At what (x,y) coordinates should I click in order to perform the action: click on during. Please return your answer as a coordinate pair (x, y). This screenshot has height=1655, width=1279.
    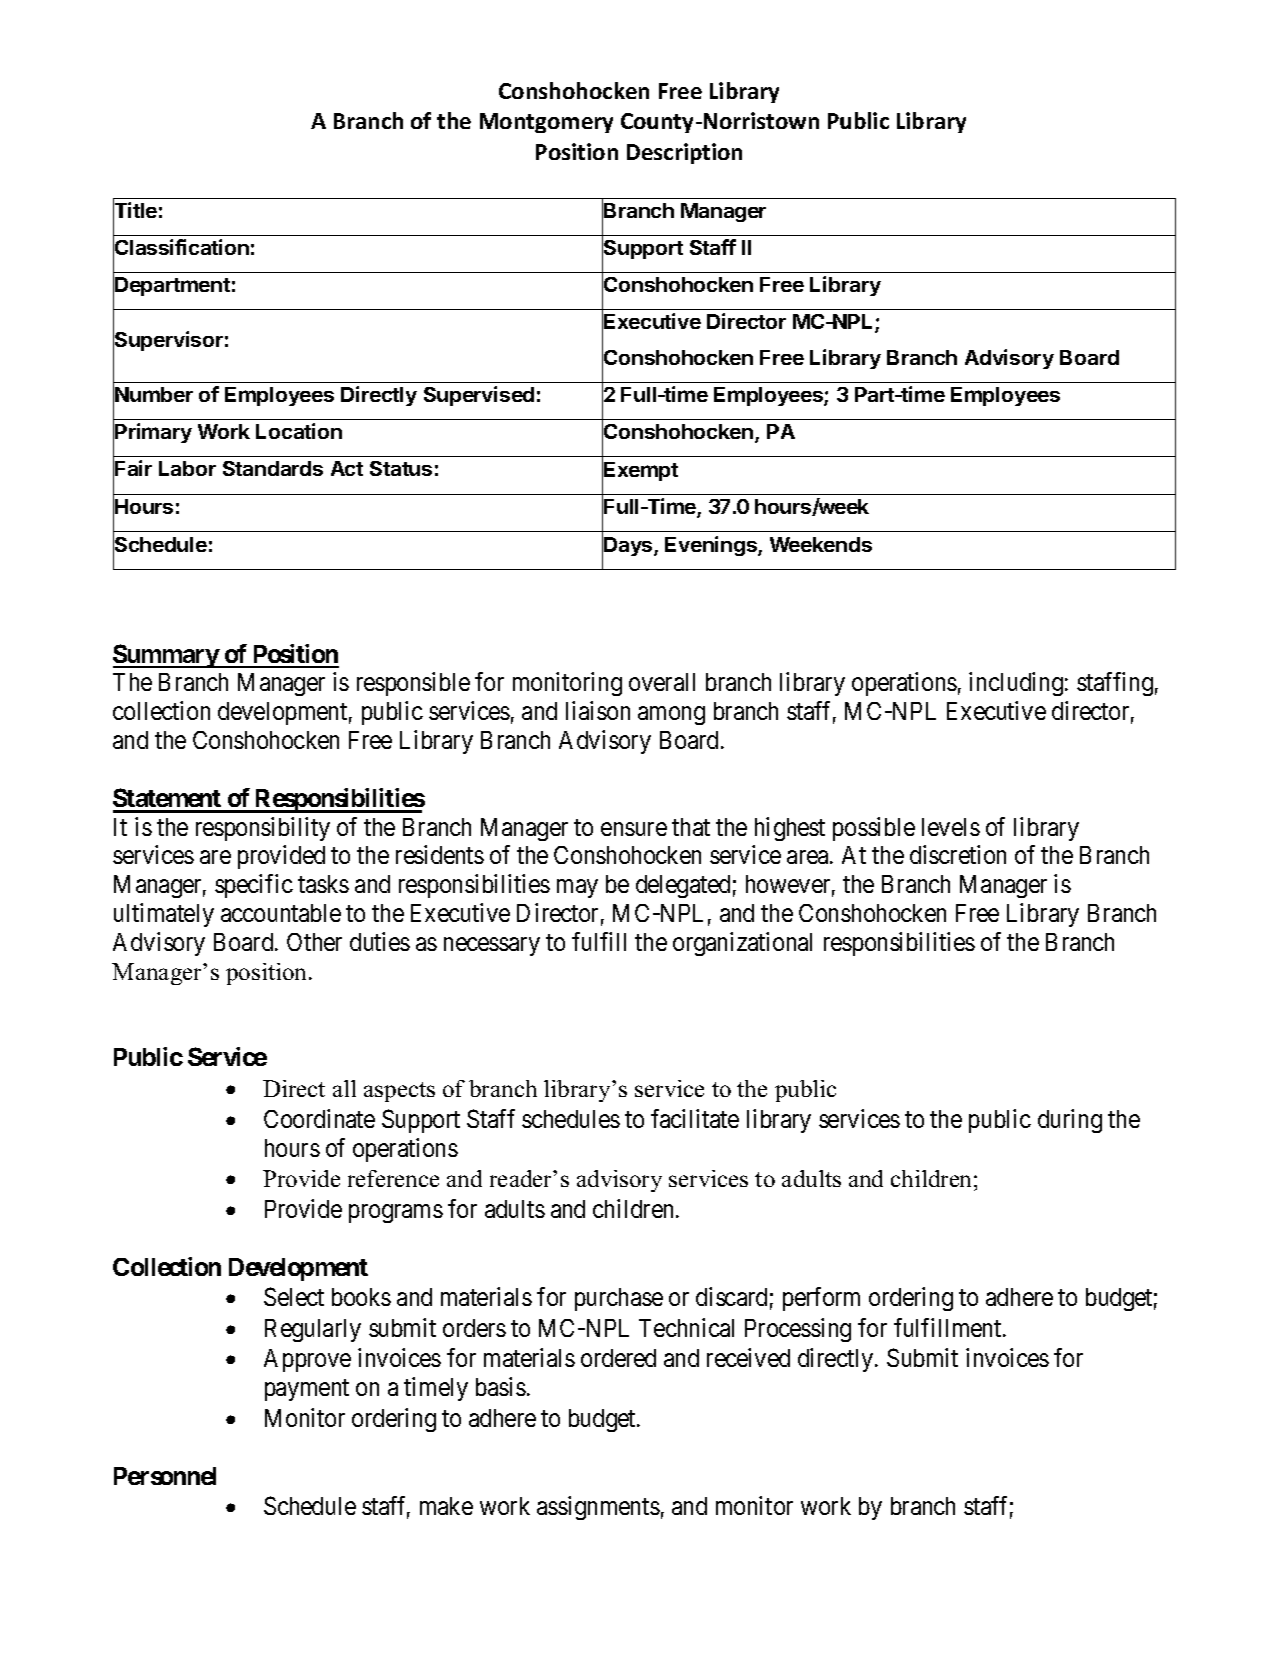
    Looking at the image, I should click on (1070, 1121).
